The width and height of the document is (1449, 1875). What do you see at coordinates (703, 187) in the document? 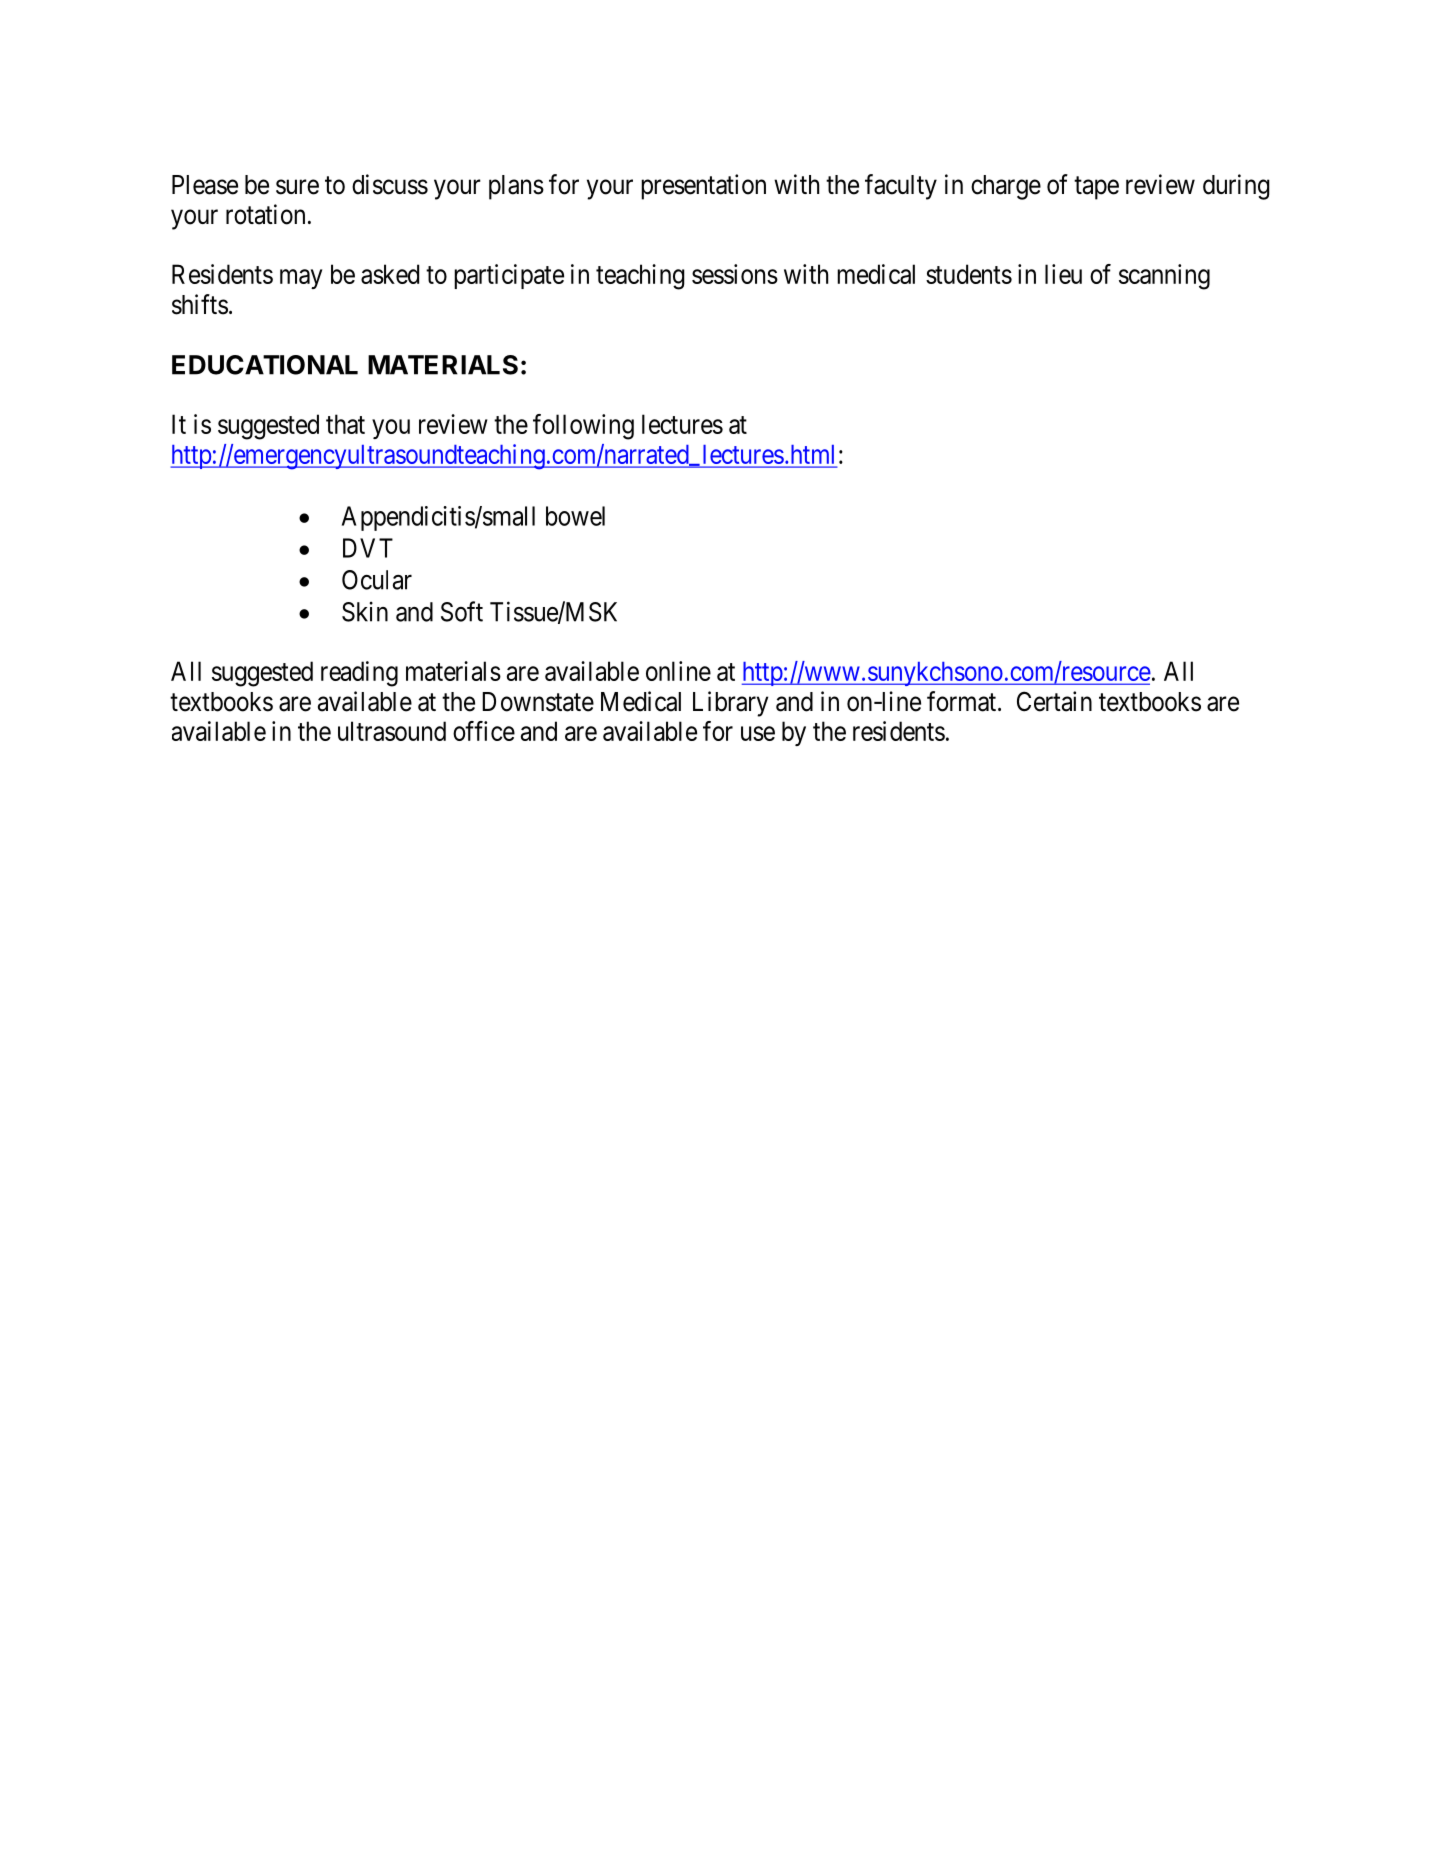
I see `presentation` at bounding box center [703, 187].
